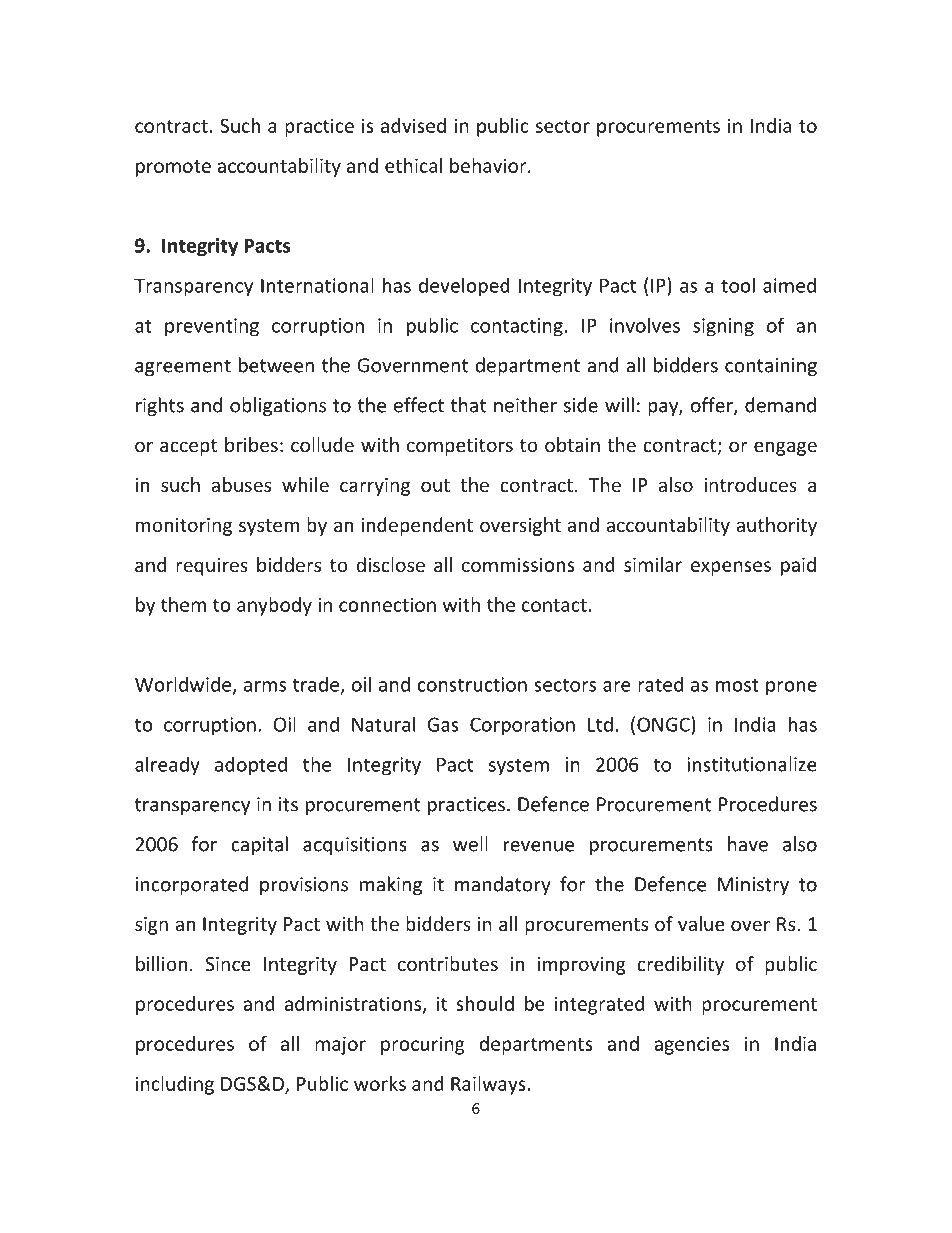 This screenshot has height=1233, width=952. I want to click on capital, so click(259, 845).
